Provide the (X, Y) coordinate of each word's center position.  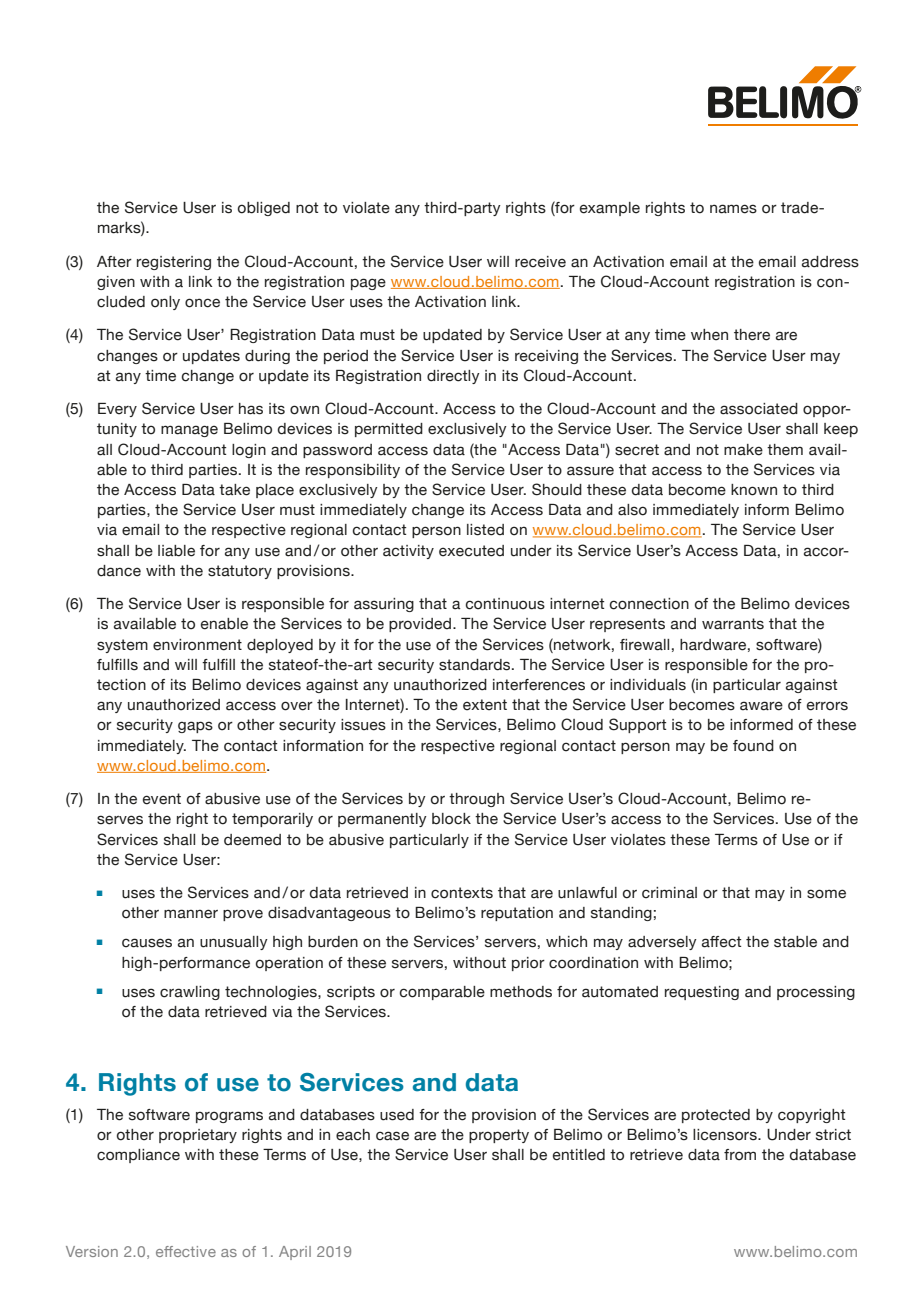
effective (186, 1251)
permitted (389, 430)
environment (197, 645)
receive (540, 262)
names (733, 209)
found (753, 746)
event (162, 799)
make (743, 450)
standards (476, 665)
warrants (733, 624)
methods (521, 992)
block (451, 819)
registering (174, 263)
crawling (190, 993)
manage (189, 431)
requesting (702, 993)
